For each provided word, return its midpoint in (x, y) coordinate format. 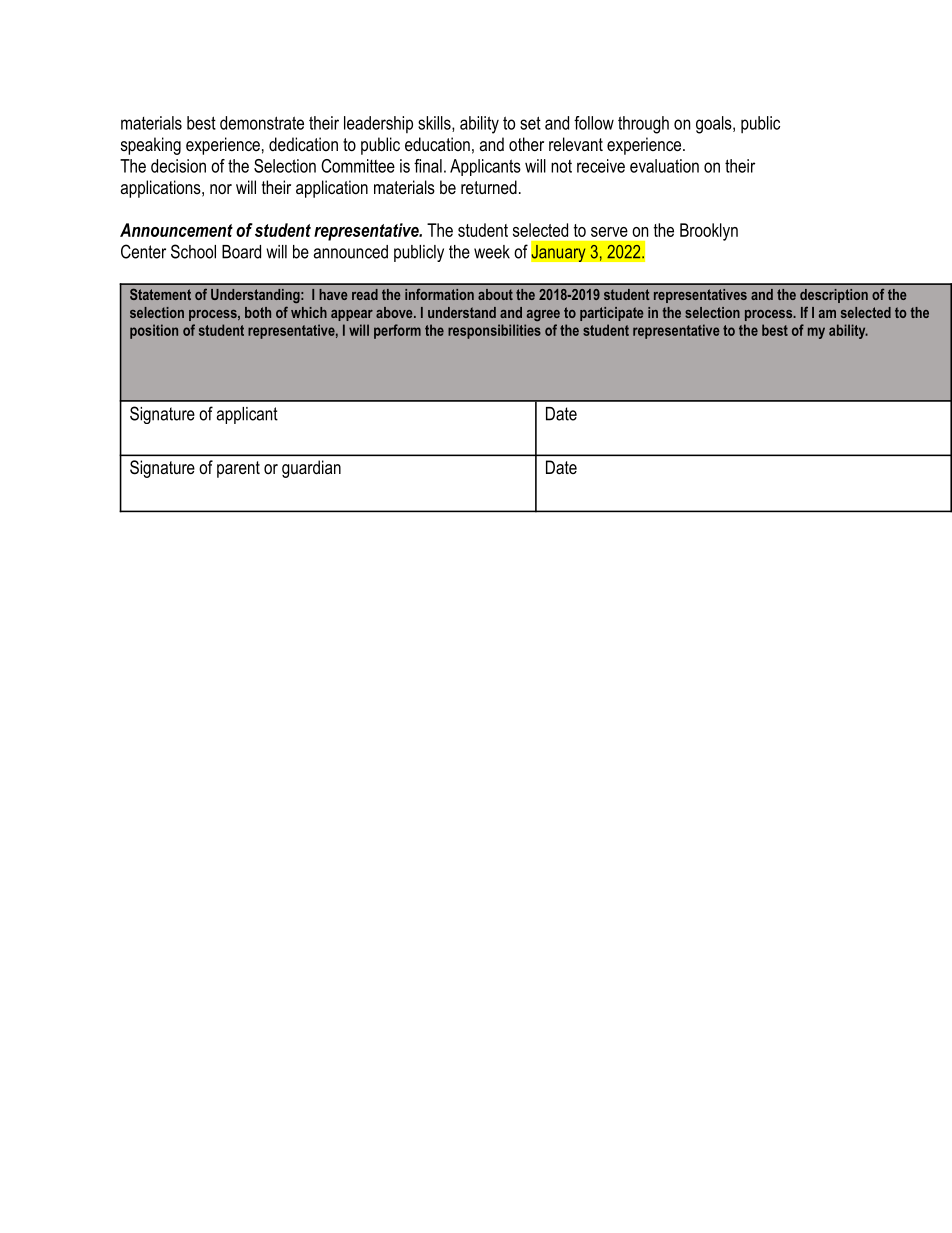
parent (238, 469)
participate (612, 314)
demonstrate (262, 123)
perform (397, 331)
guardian (311, 469)
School (193, 251)
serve (609, 232)
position (154, 331)
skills (435, 124)
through (643, 125)
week (492, 252)
